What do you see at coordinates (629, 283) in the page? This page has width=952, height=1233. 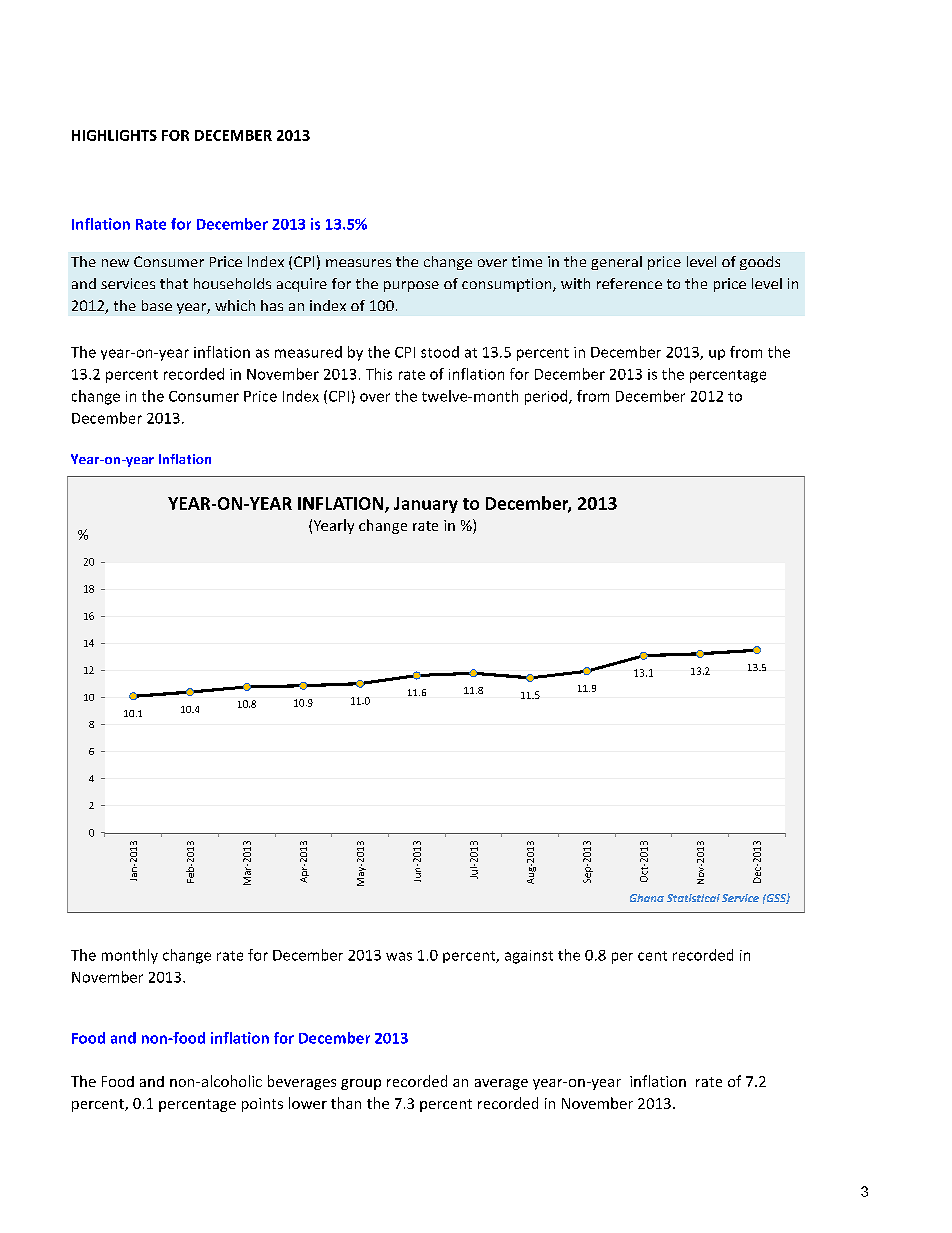 I see `reference` at bounding box center [629, 283].
